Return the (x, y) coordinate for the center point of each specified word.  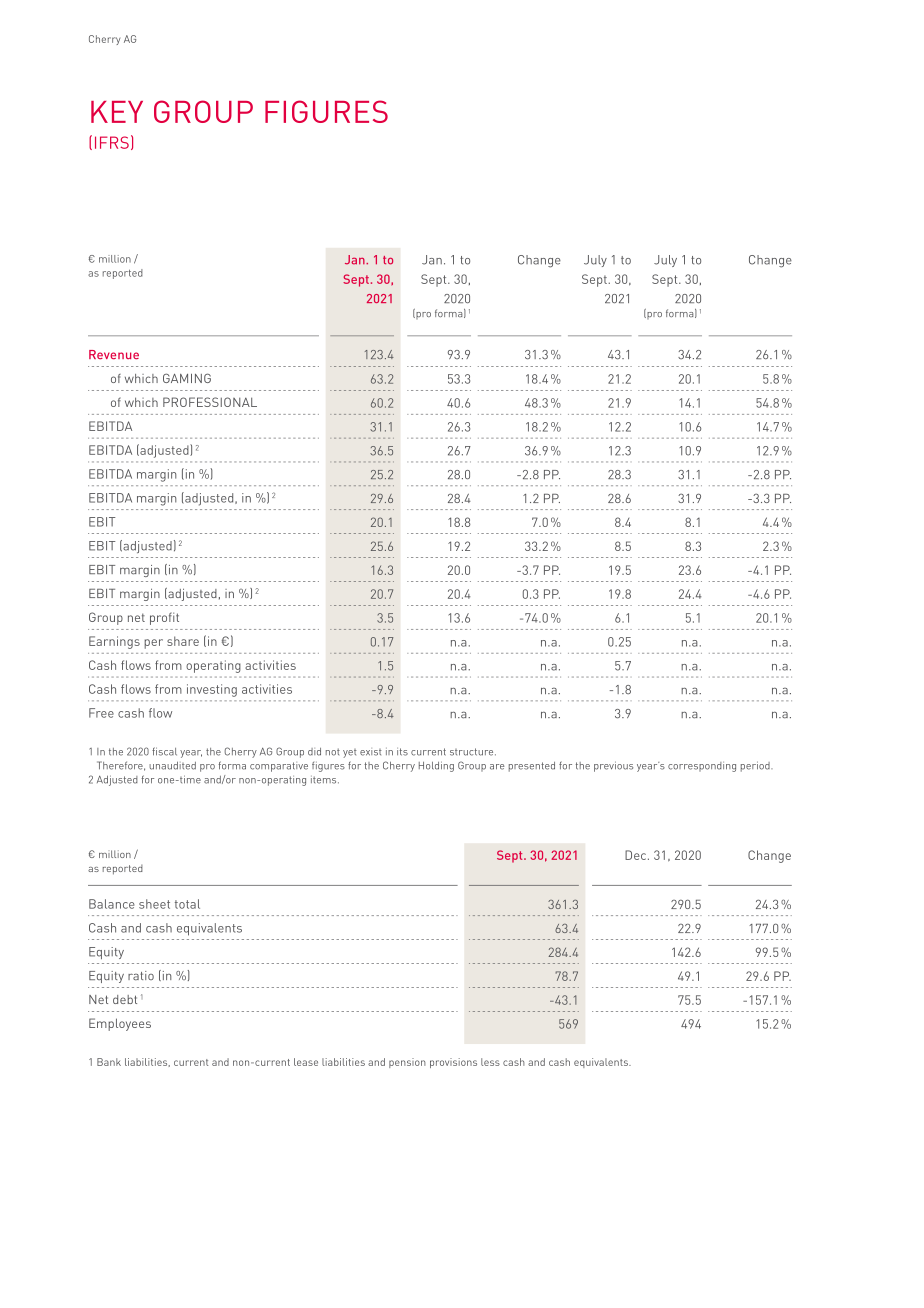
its (402, 752)
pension (407, 1063)
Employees (120, 1024)
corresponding (702, 767)
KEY (117, 112)
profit (164, 618)
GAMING (187, 378)
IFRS (112, 142)
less (490, 1062)
